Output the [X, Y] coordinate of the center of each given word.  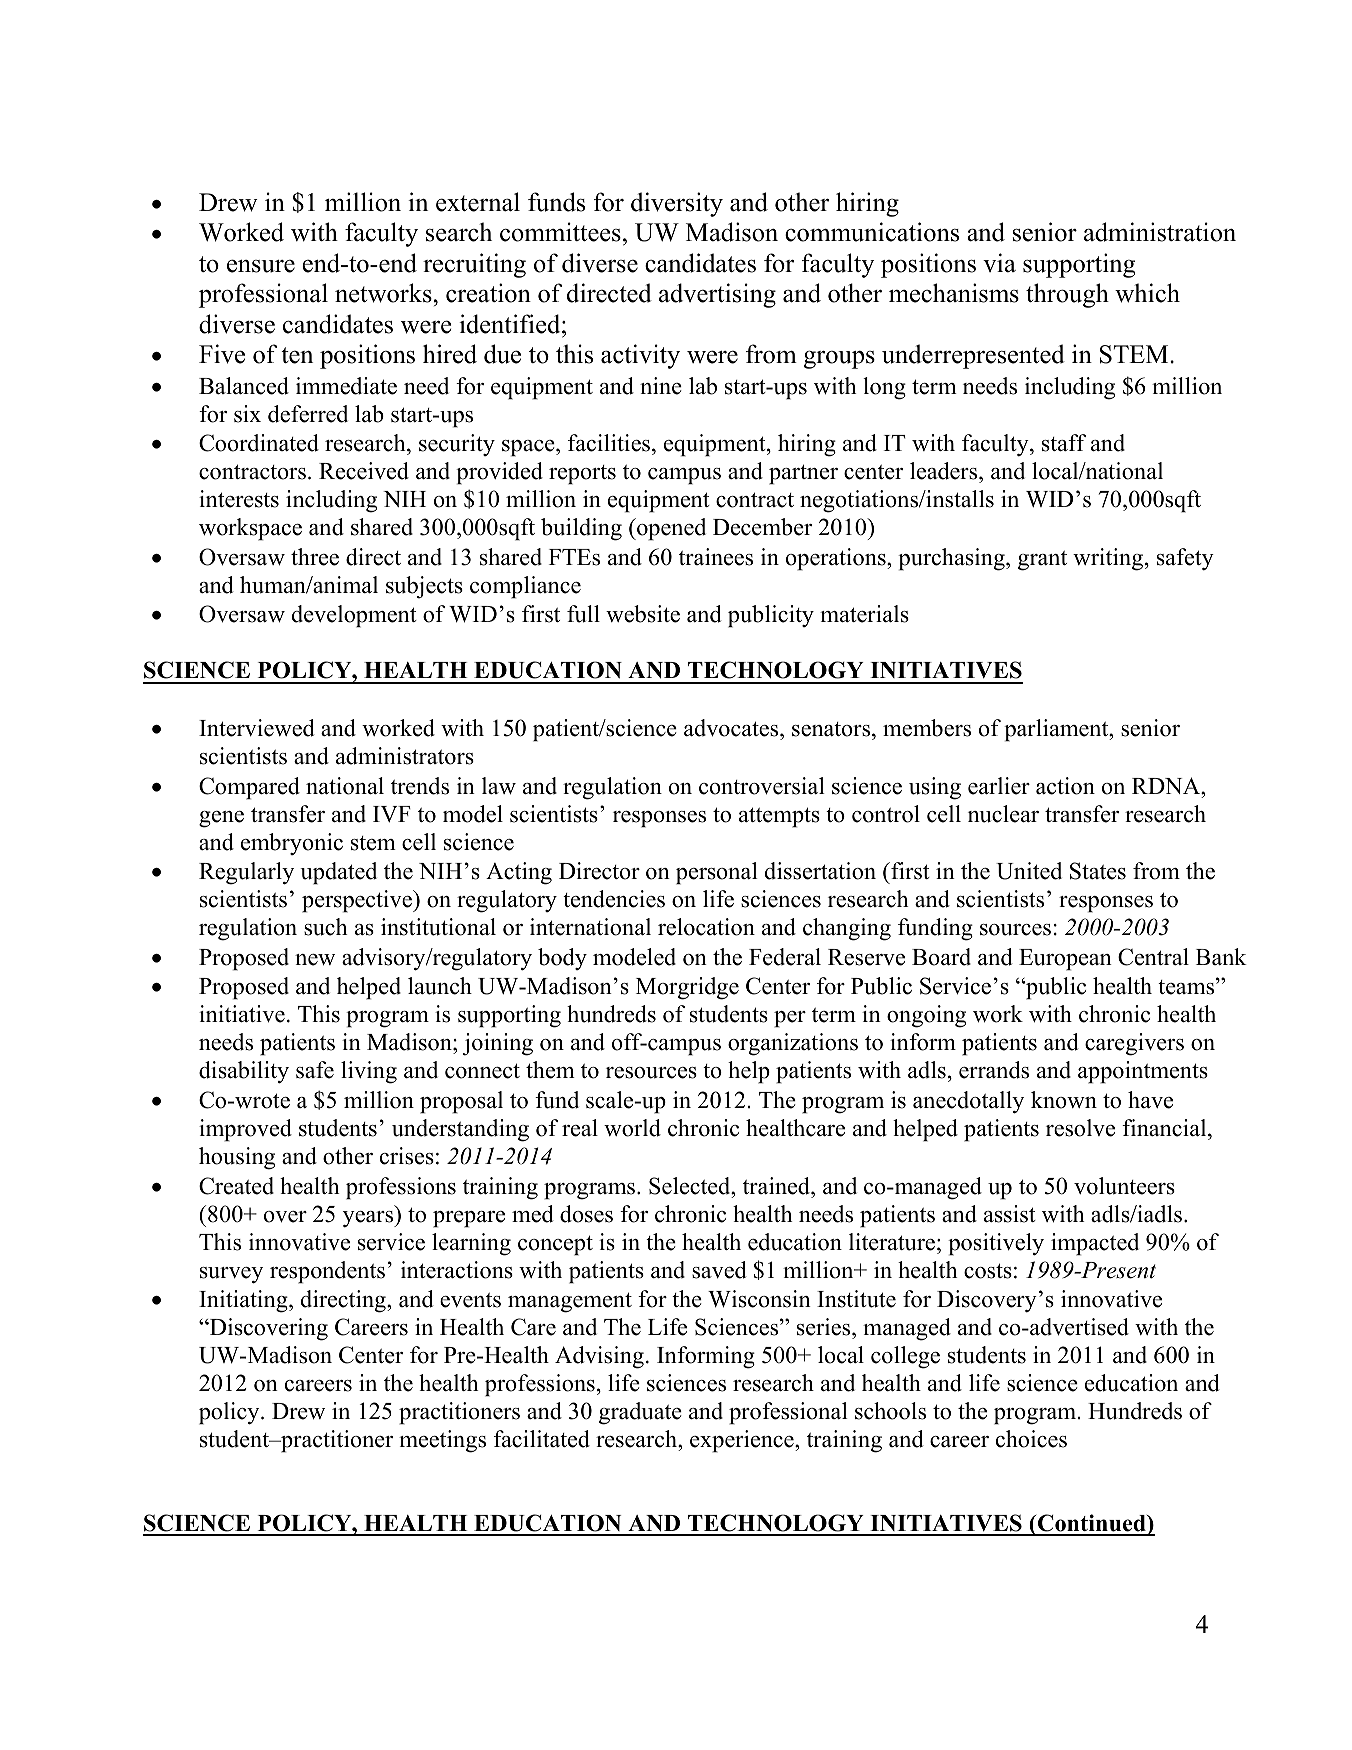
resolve [1080, 1128]
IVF [392, 814]
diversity [677, 204]
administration [1160, 232]
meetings [442, 1441]
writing [1109, 559]
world [632, 1128]
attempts [779, 817]
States [1098, 871]
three [315, 557]
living [369, 1072]
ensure [261, 266]
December [762, 527]
